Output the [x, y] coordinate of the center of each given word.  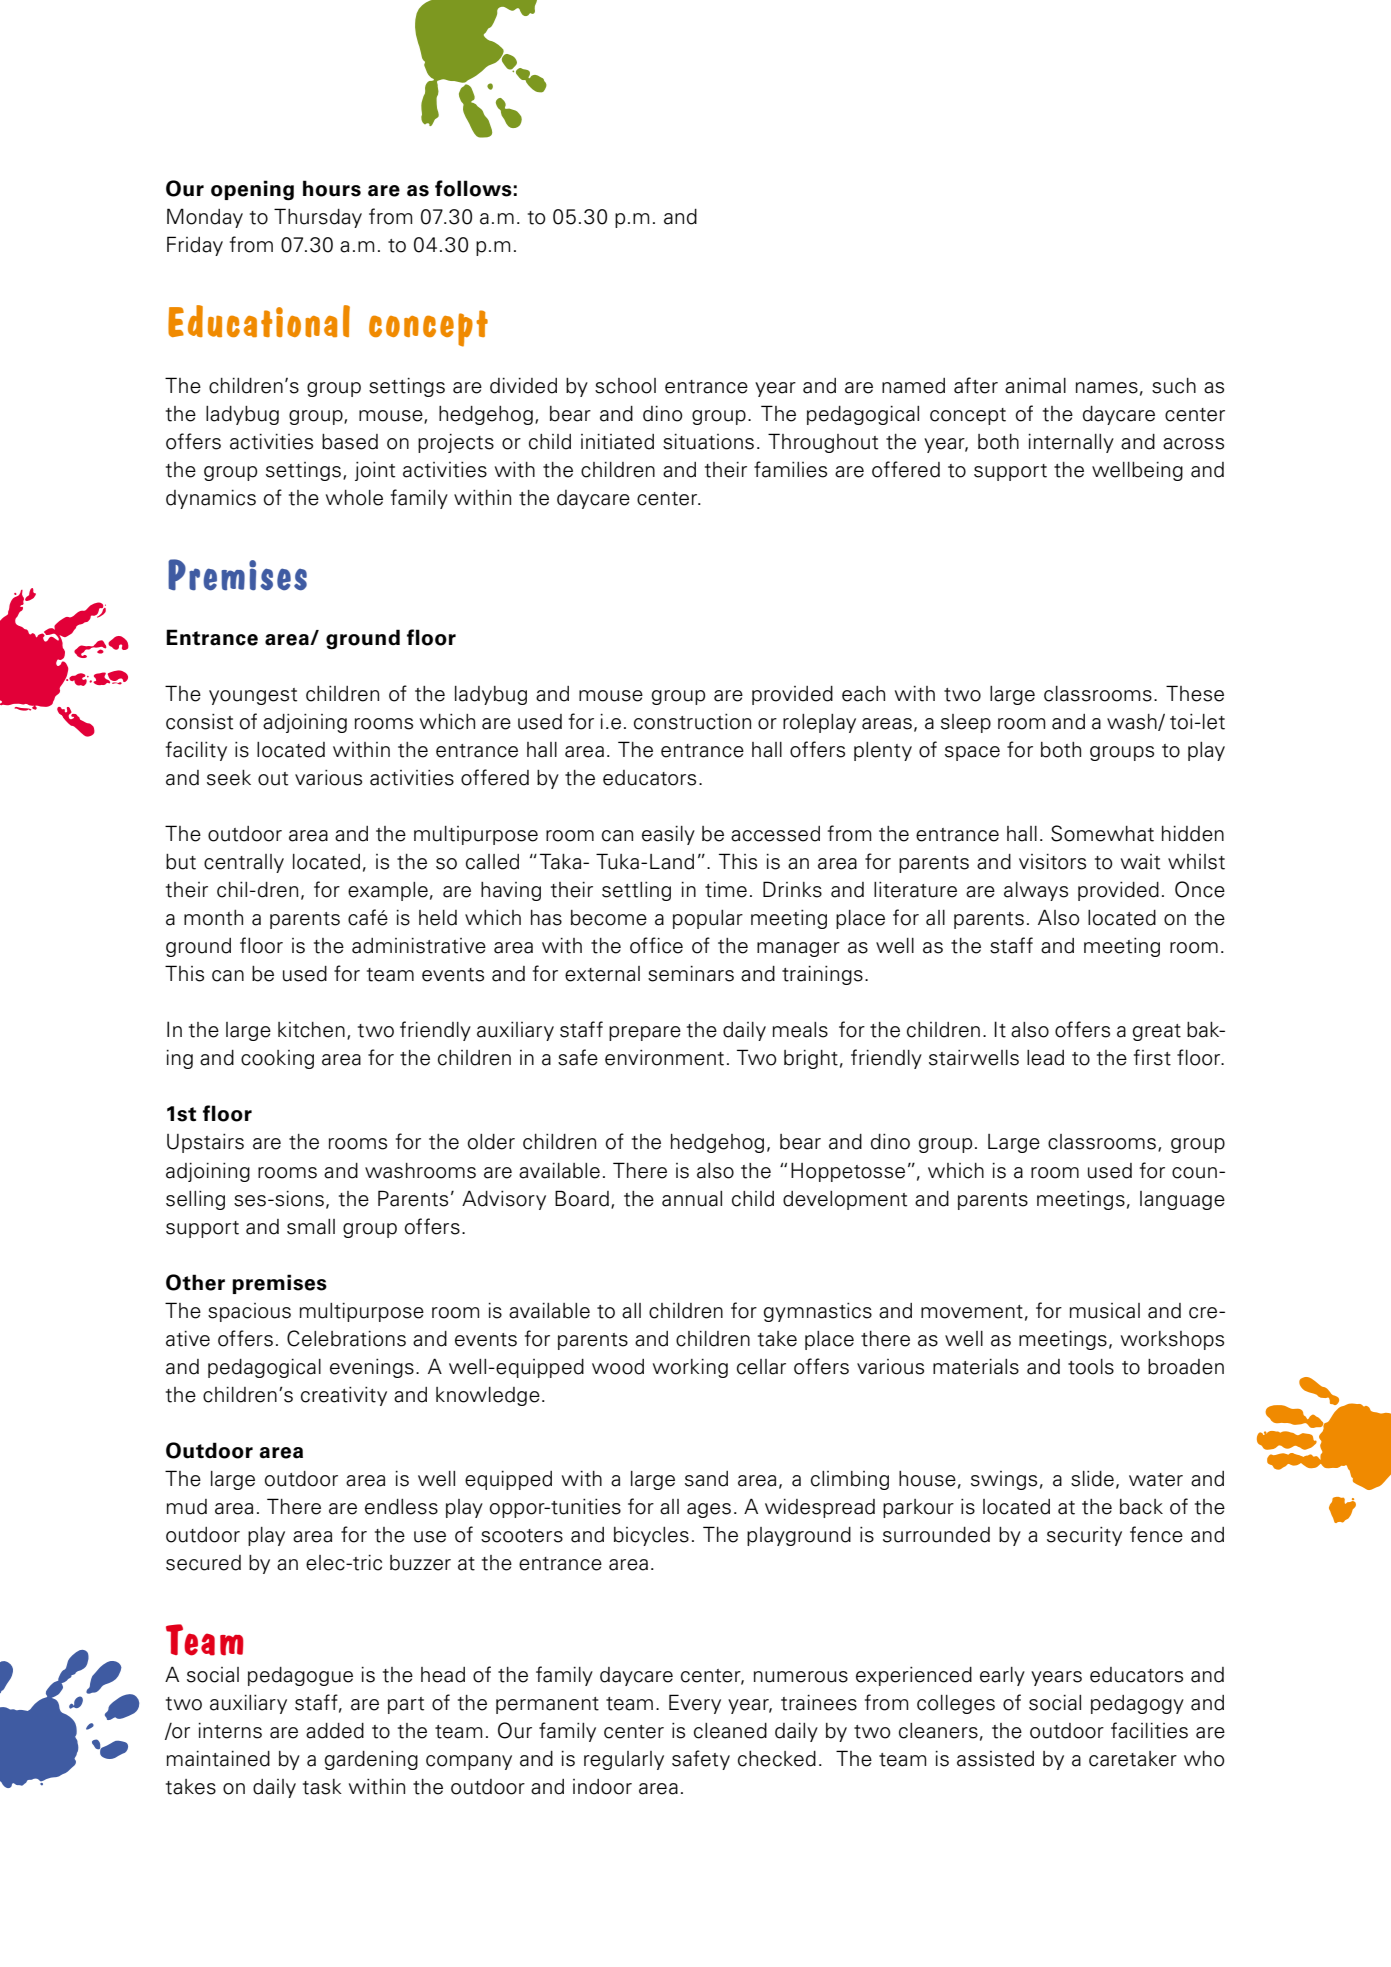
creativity [344, 1396]
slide [1092, 1478]
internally [1071, 443]
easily [668, 835]
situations [708, 441]
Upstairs [205, 1143]
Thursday [318, 218]
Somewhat [1102, 833]
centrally [244, 863]
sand [706, 1479]
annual [692, 1199]
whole [354, 498]
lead [1045, 1058]
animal [1035, 386]
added [335, 1731]
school [625, 386]
